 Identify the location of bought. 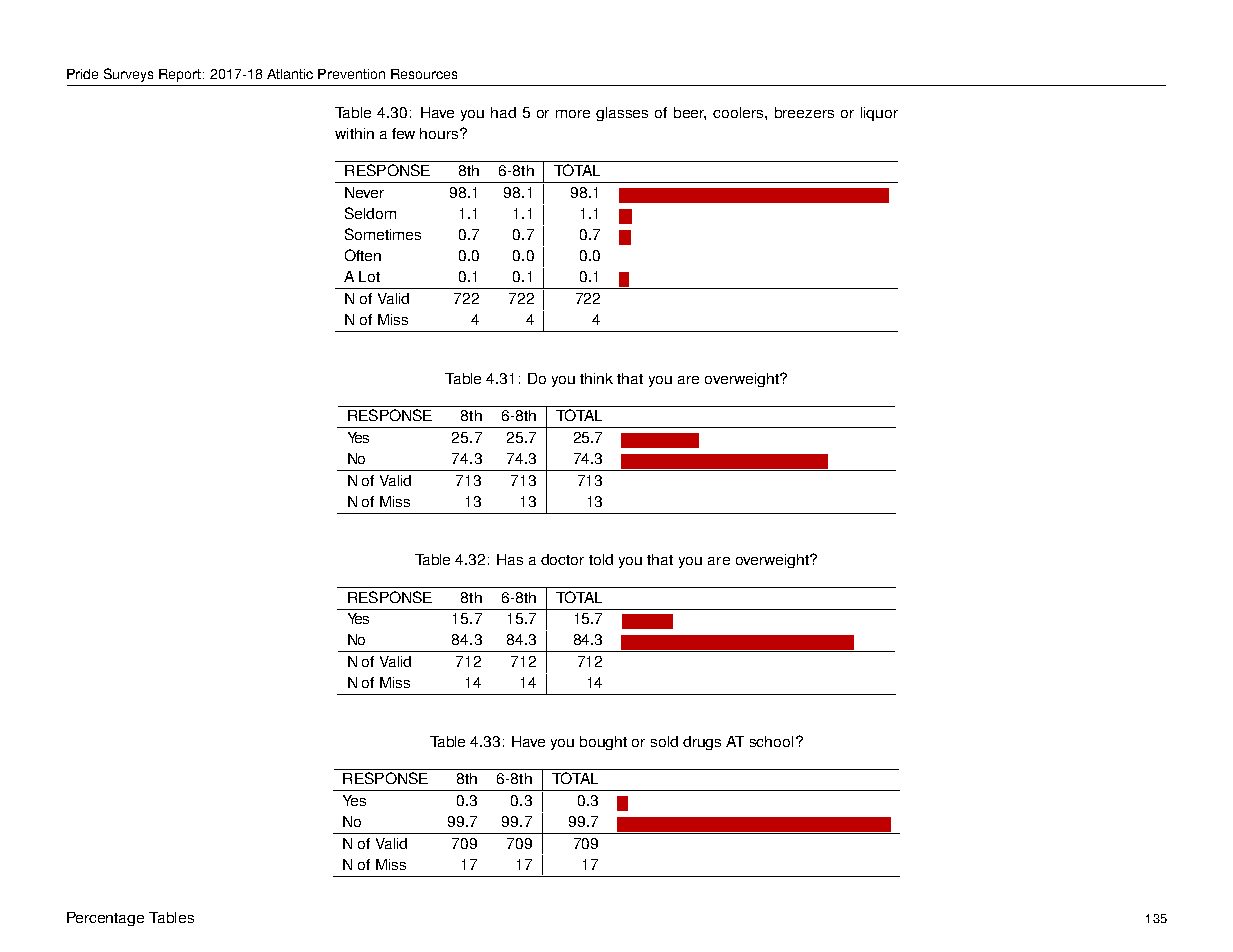
(603, 743).
